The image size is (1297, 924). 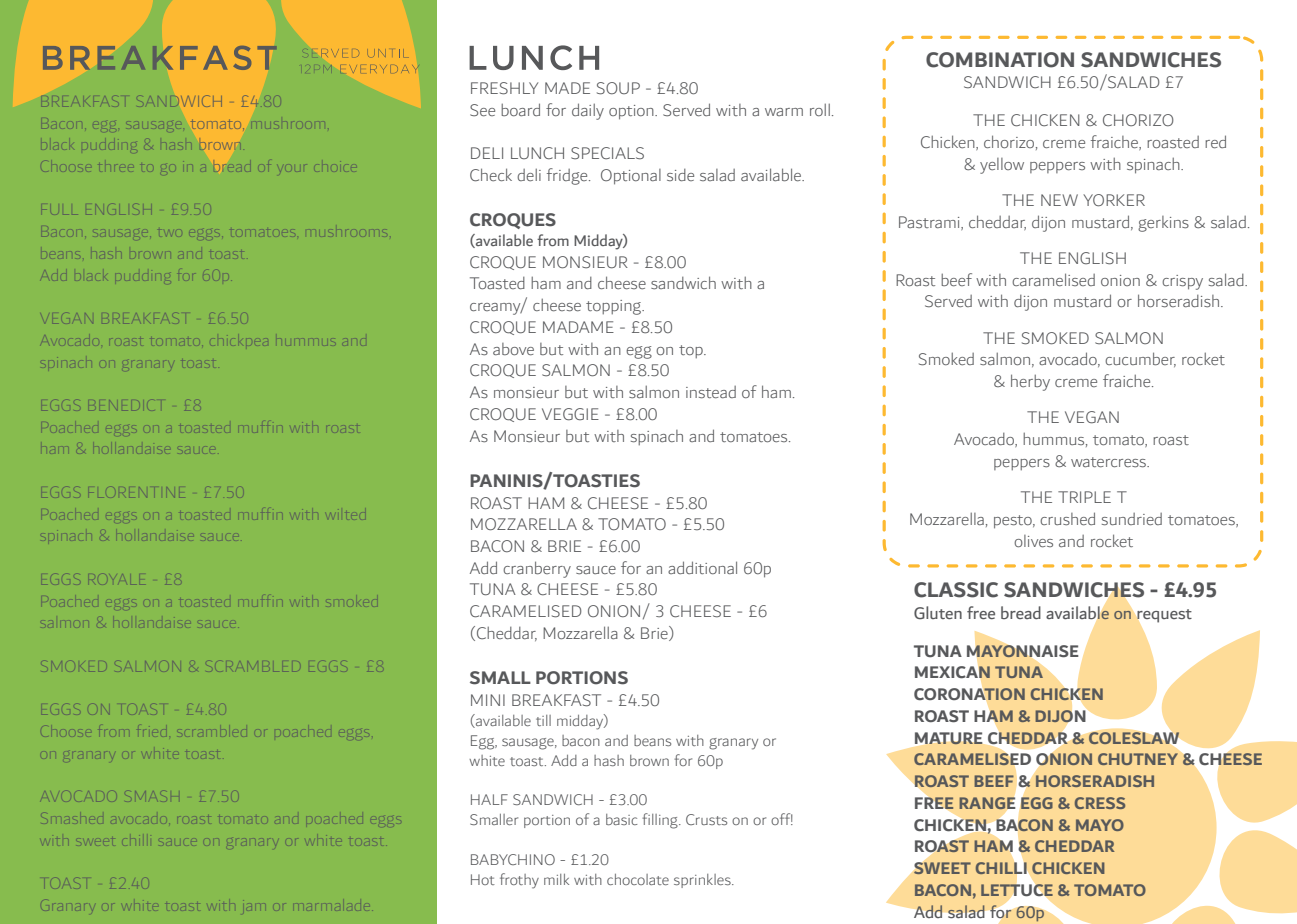 I want to click on sprinkles, so click(x=703, y=881).
